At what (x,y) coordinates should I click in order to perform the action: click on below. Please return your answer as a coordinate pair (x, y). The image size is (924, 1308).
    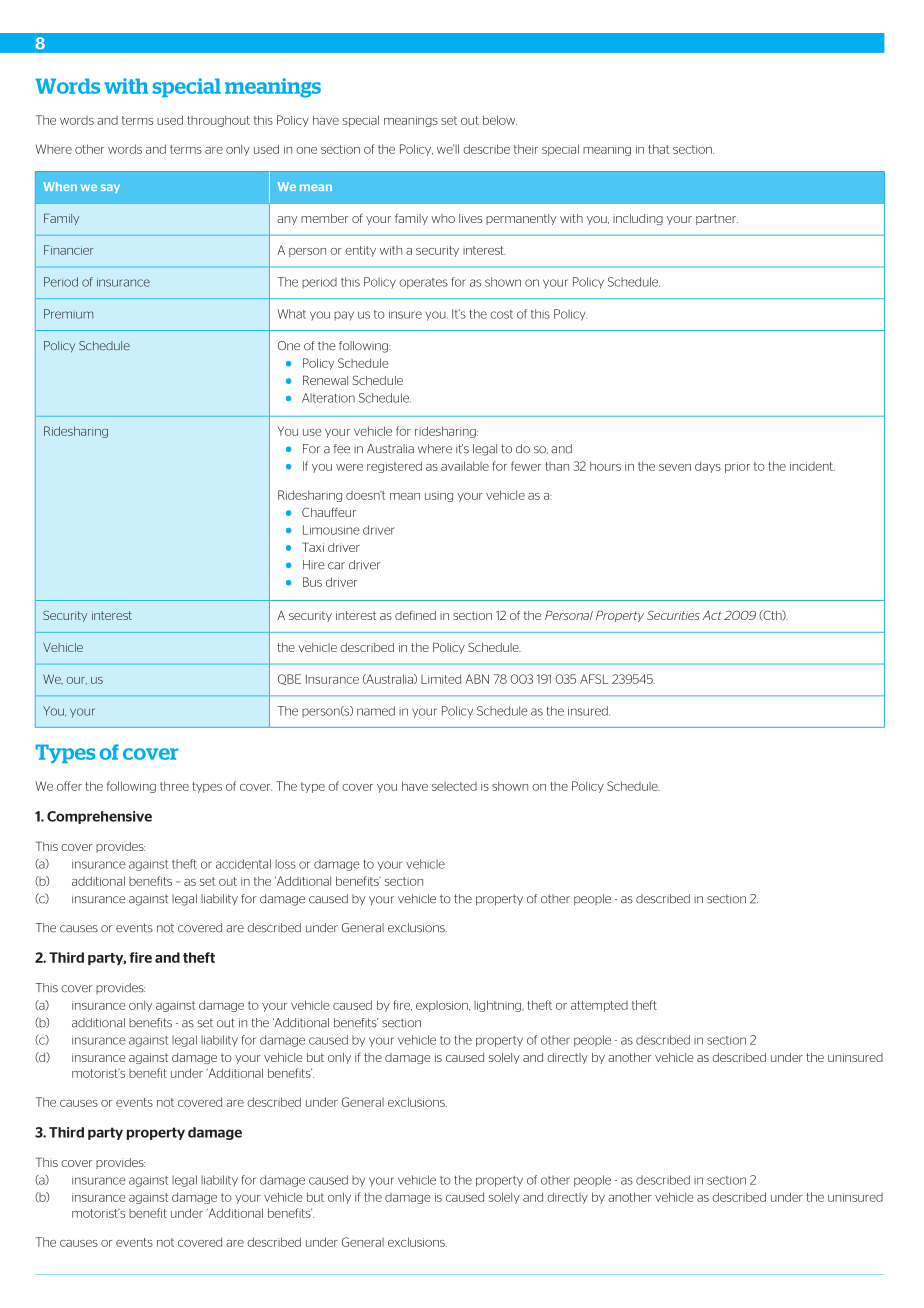
    Looking at the image, I should click on (500, 120).
